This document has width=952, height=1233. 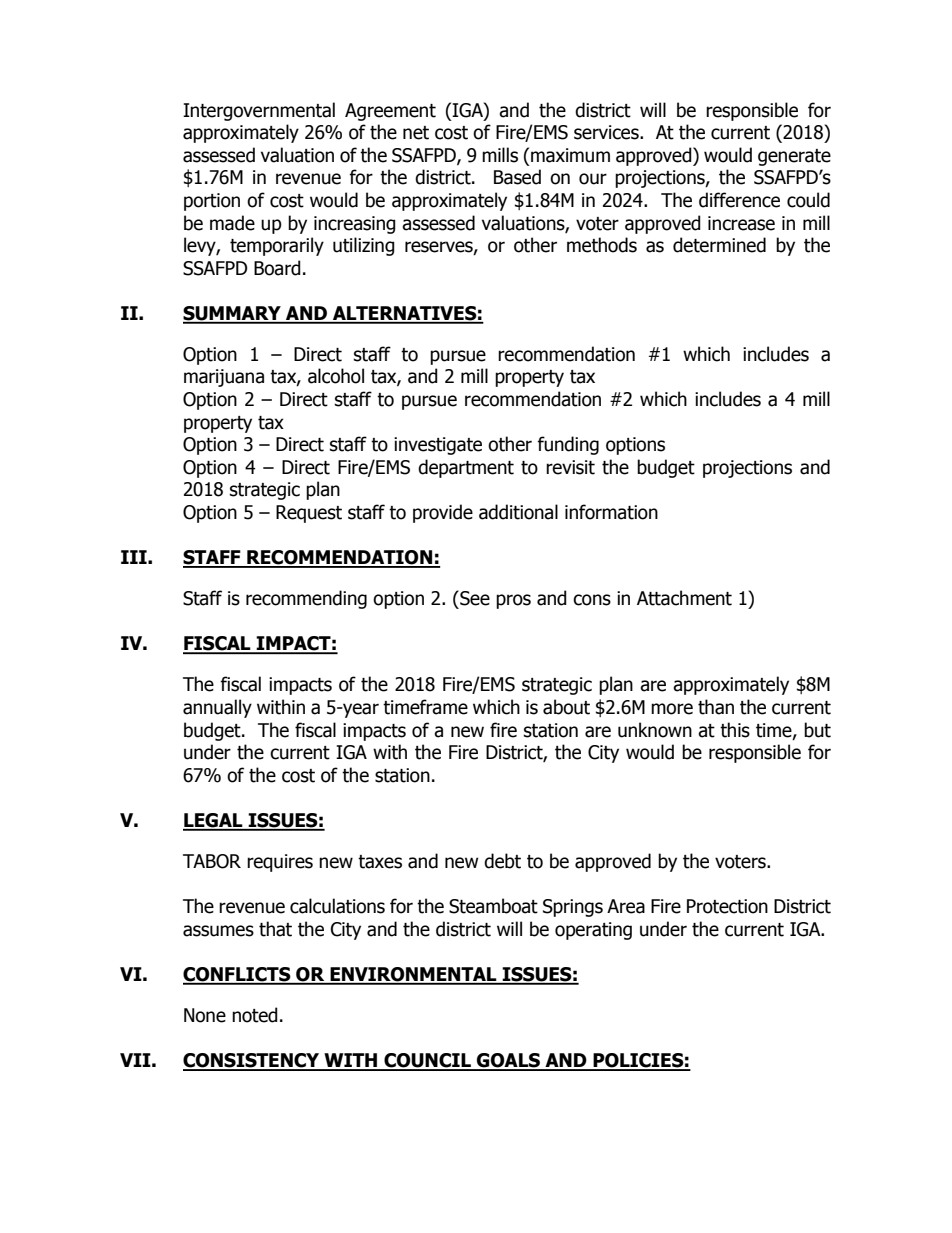 What do you see at coordinates (518, 512) in the document?
I see `additional` at bounding box center [518, 512].
